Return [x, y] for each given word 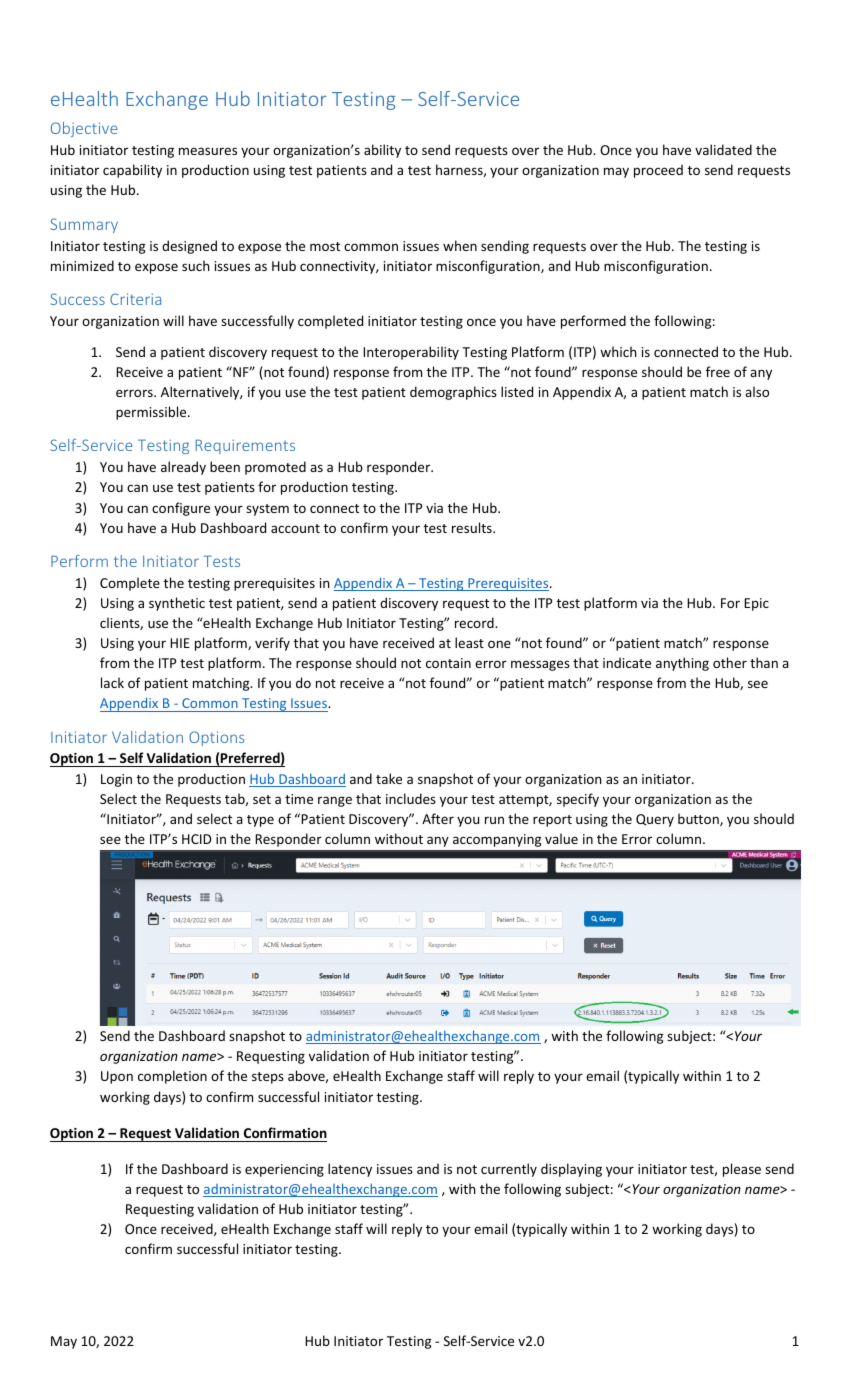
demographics [453, 393]
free [718, 371]
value [561, 838]
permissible [152, 413]
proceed [658, 171]
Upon [117, 1077]
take [389, 778]
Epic [756, 604]
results [473, 527]
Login [116, 780]
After [438, 818]
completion [172, 1077]
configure [181, 509]
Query [655, 820]
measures [208, 151]
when [460, 245]
